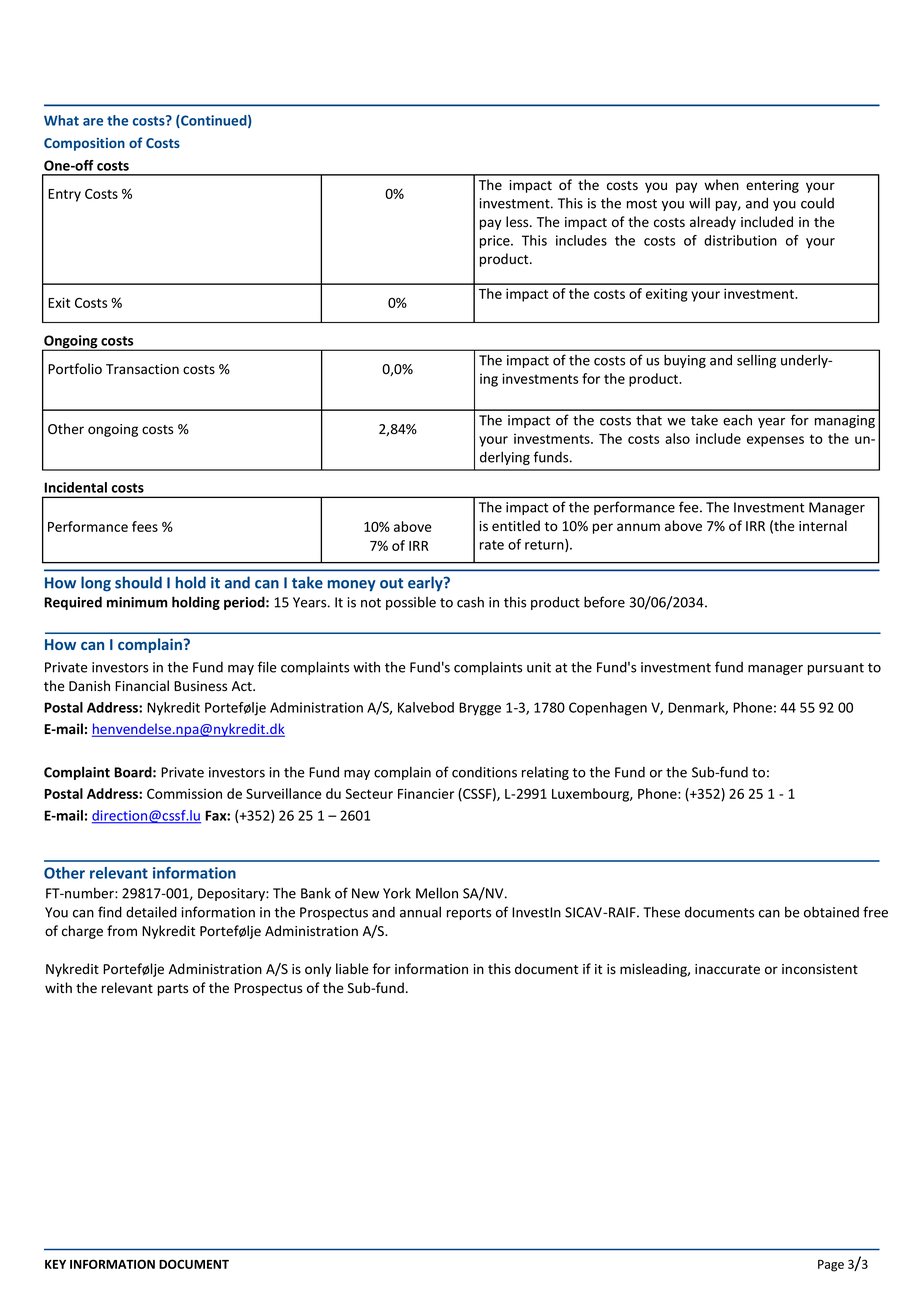  Describe the element at coordinates (772, 186) in the document. I see `entering` at that location.
